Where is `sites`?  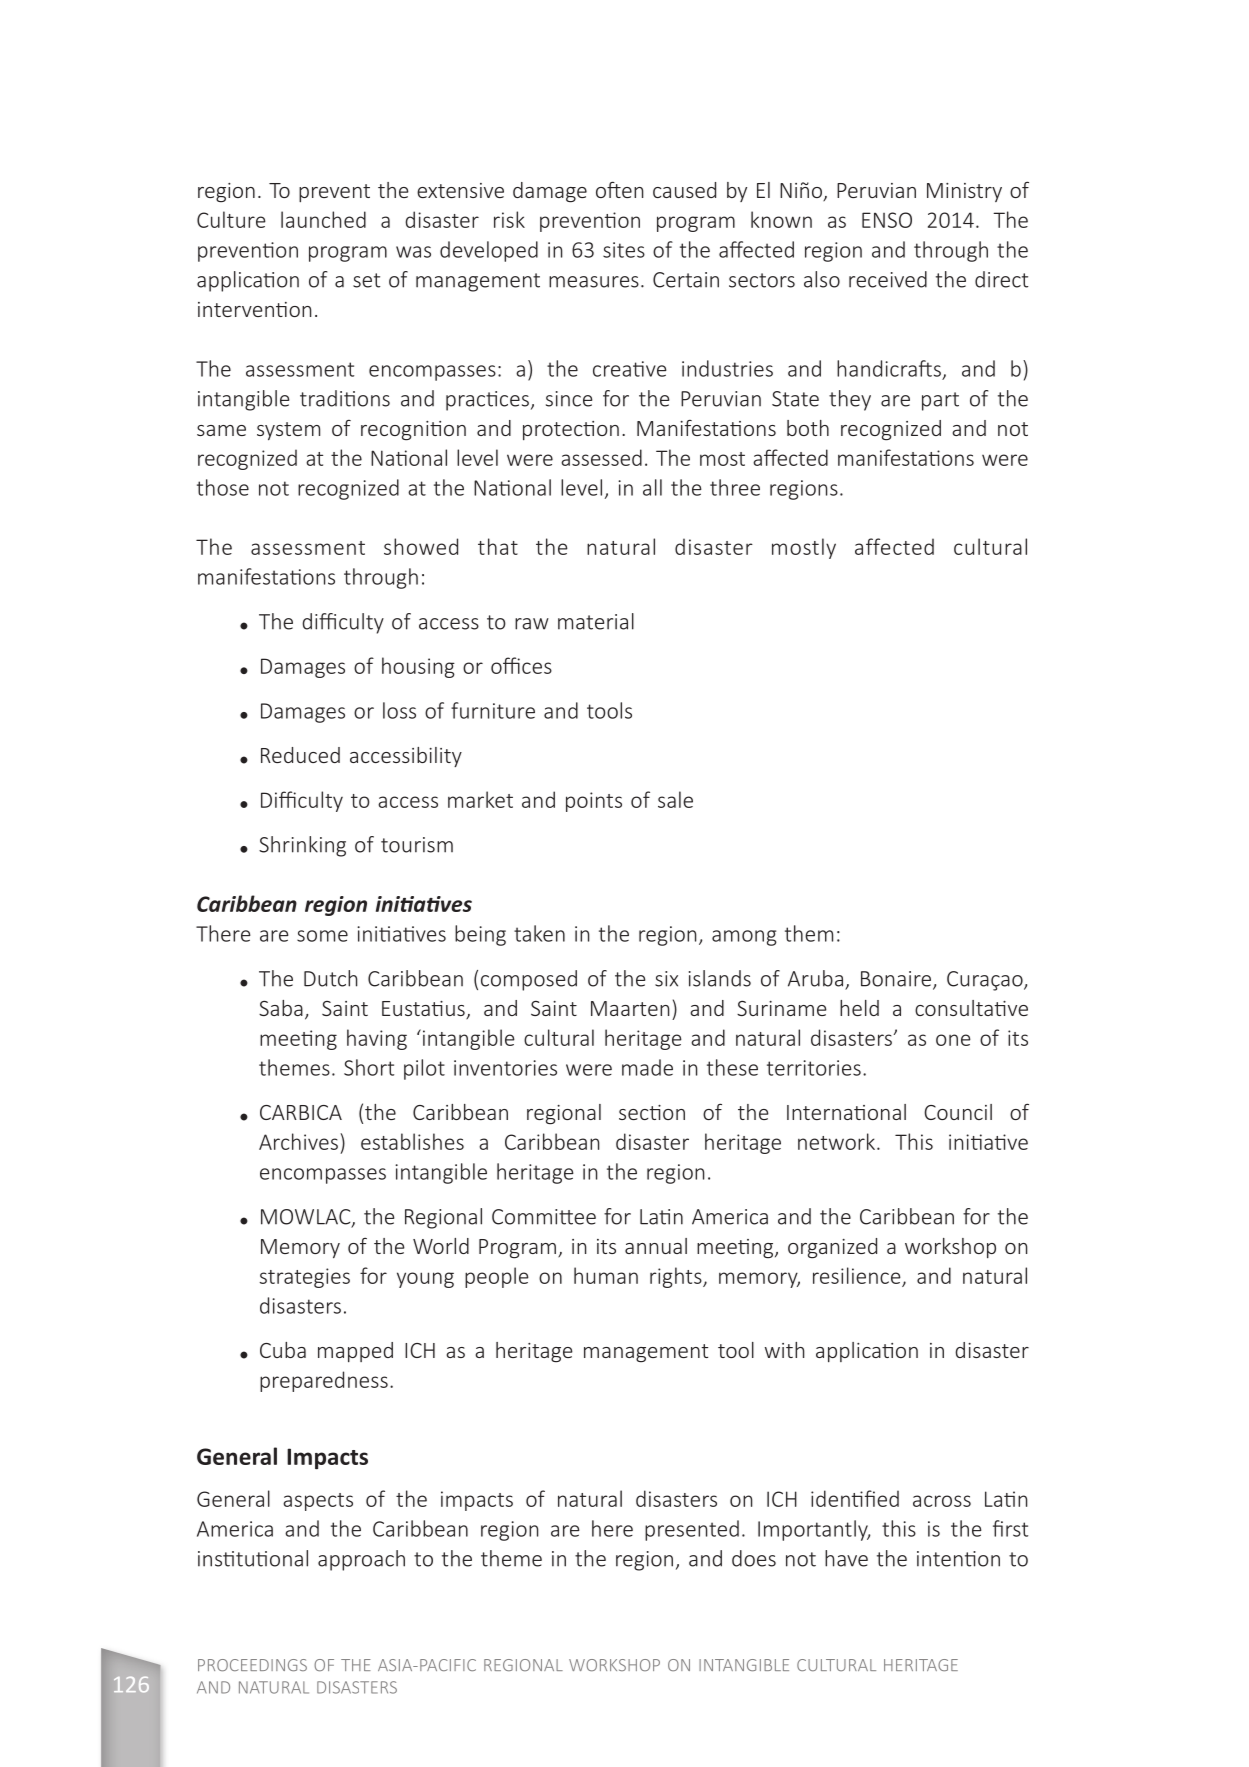
sites is located at coordinates (624, 250).
